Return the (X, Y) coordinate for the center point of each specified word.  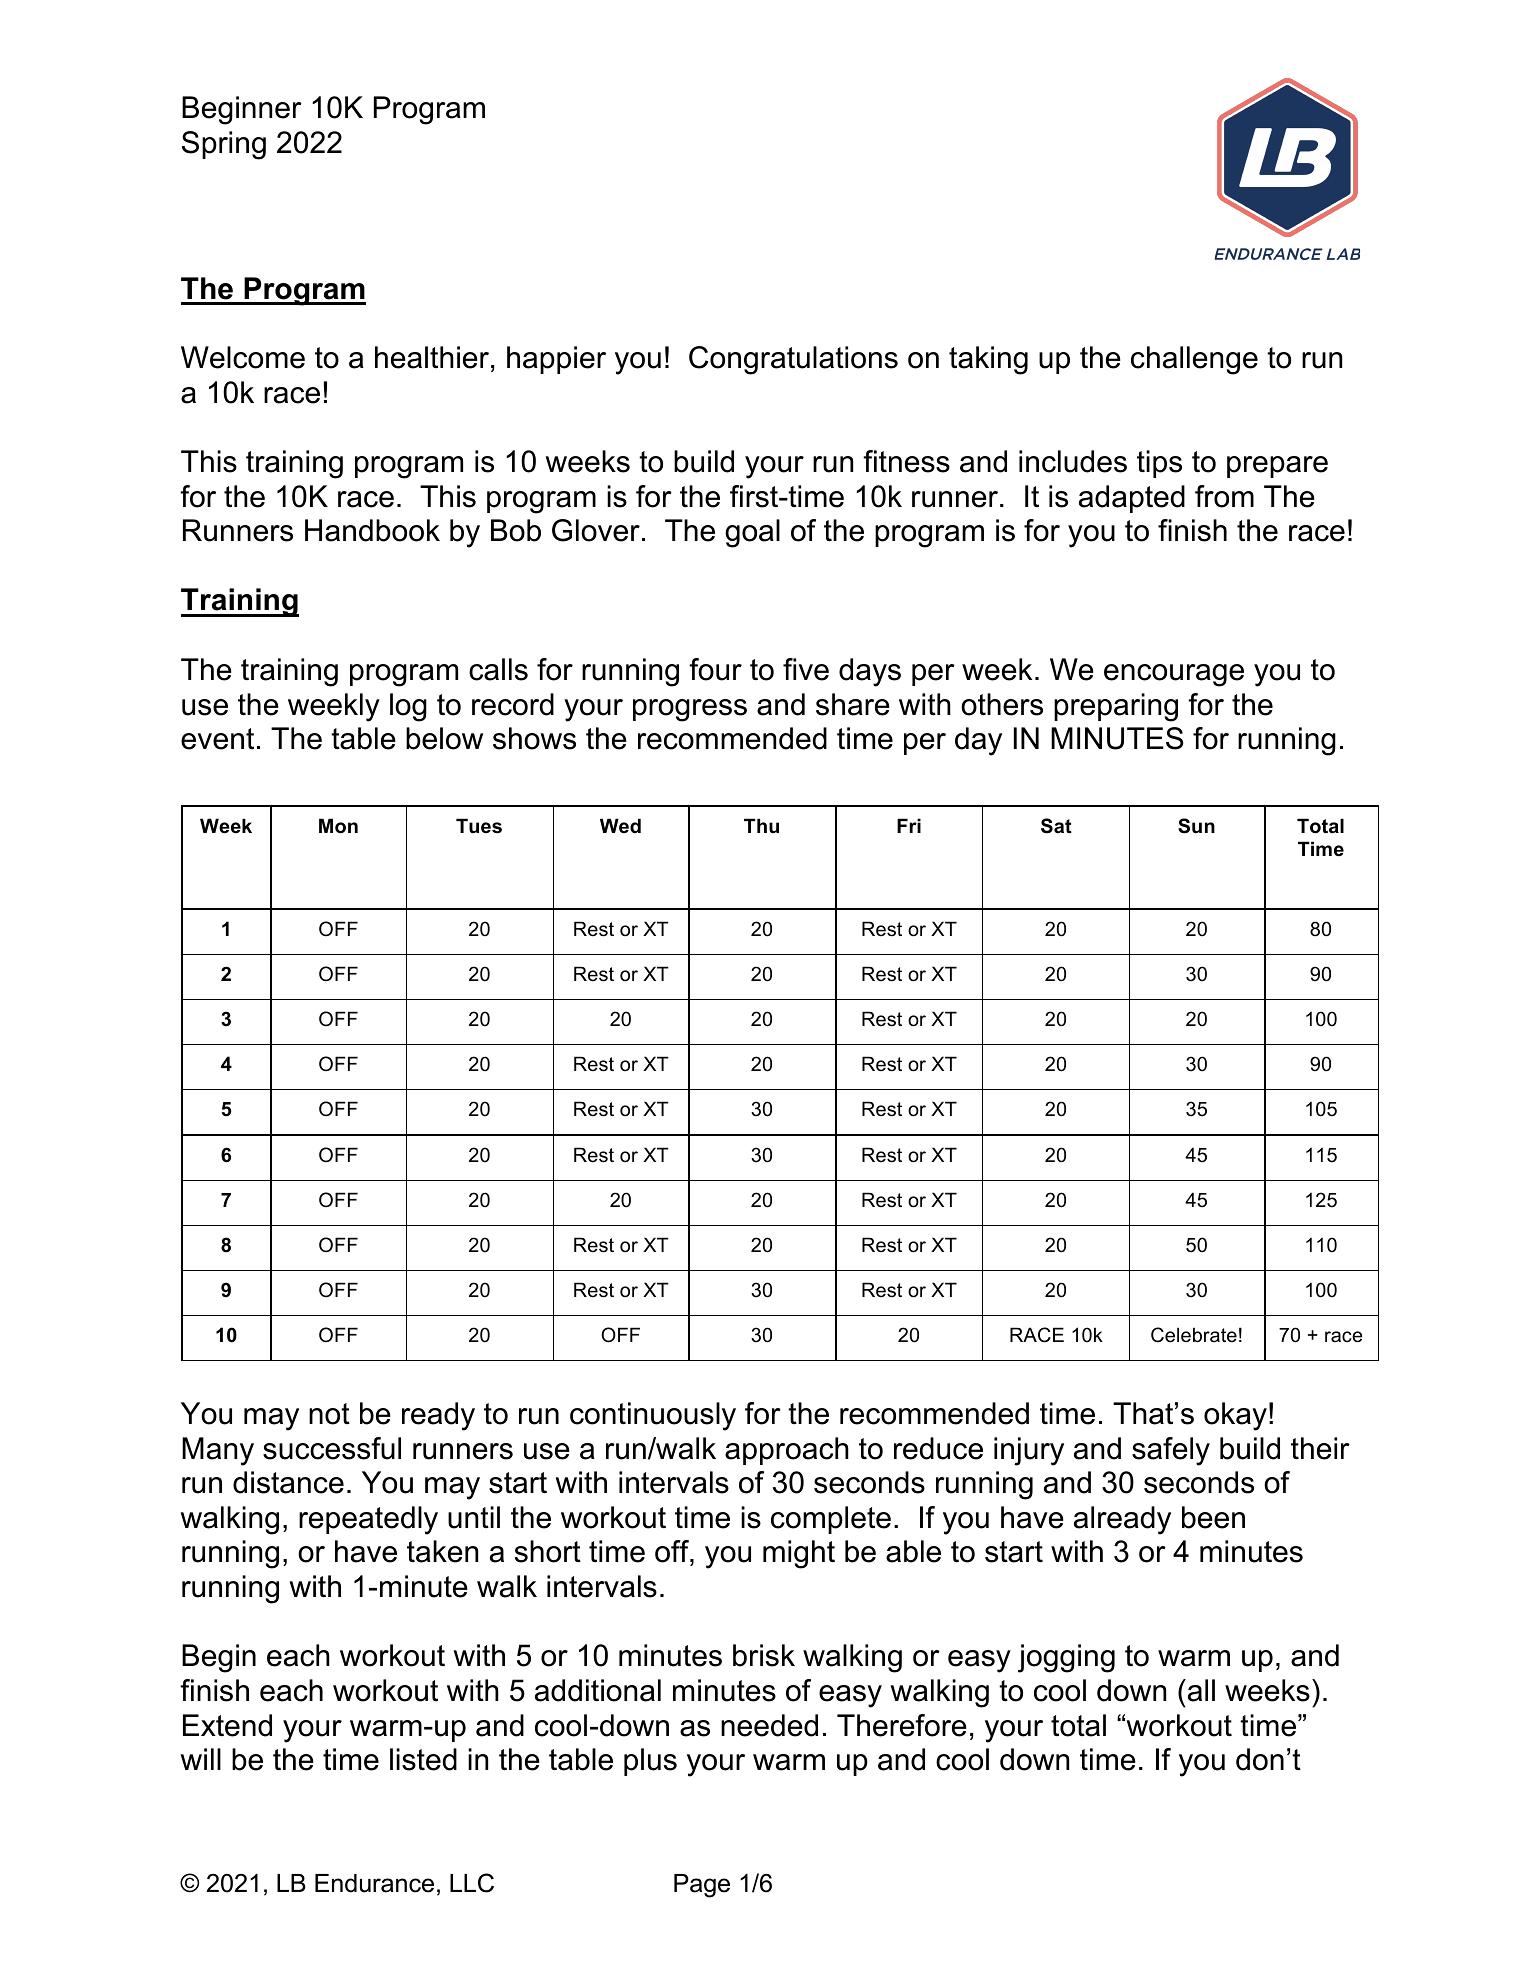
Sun (1196, 826)
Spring (224, 145)
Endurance (374, 1883)
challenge (1194, 360)
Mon (338, 826)
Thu (761, 825)
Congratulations (793, 360)
